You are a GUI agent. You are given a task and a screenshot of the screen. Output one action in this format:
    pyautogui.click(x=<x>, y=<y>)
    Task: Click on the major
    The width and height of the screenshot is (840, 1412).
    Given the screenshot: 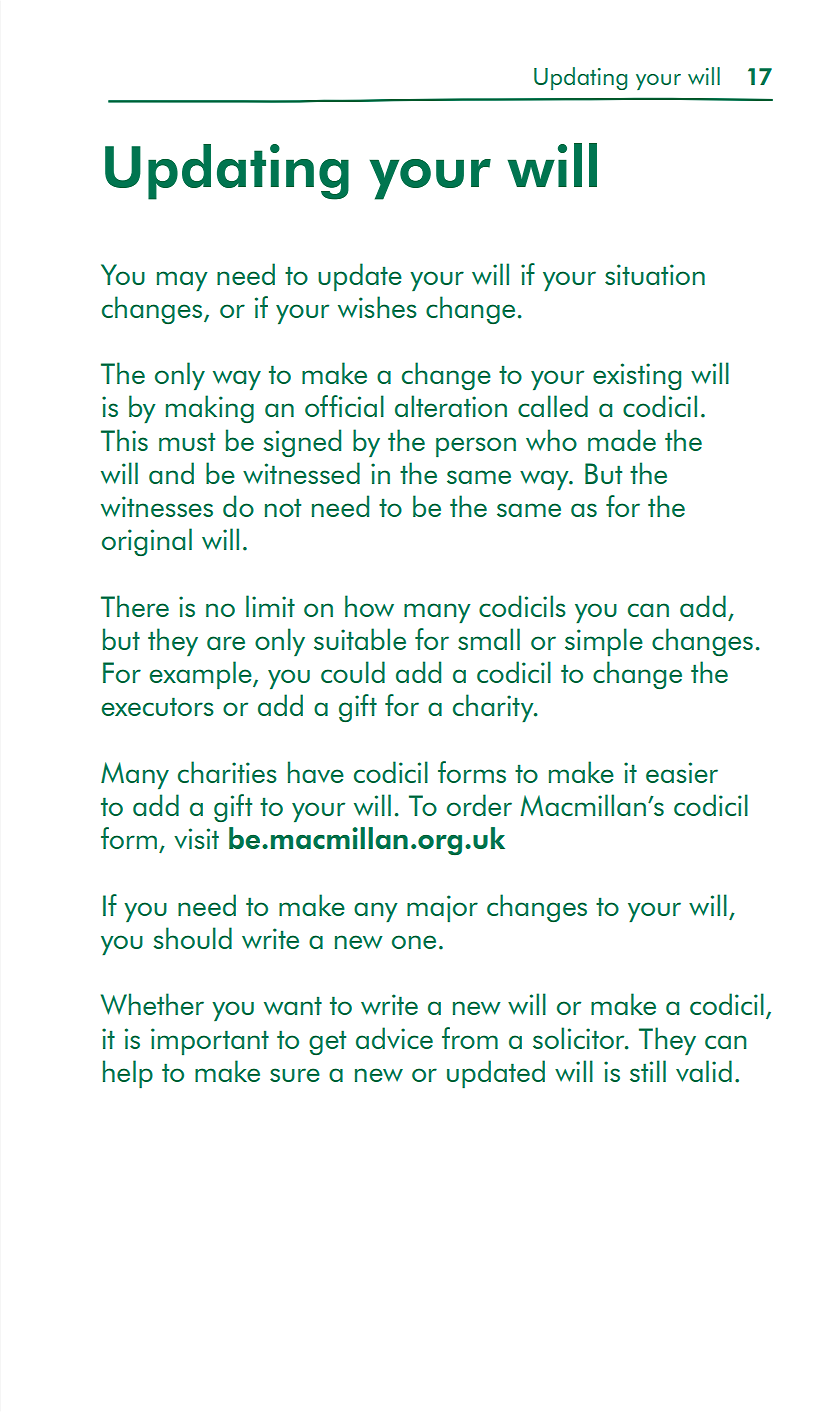 What is the action you would take?
    pyautogui.click(x=442, y=908)
